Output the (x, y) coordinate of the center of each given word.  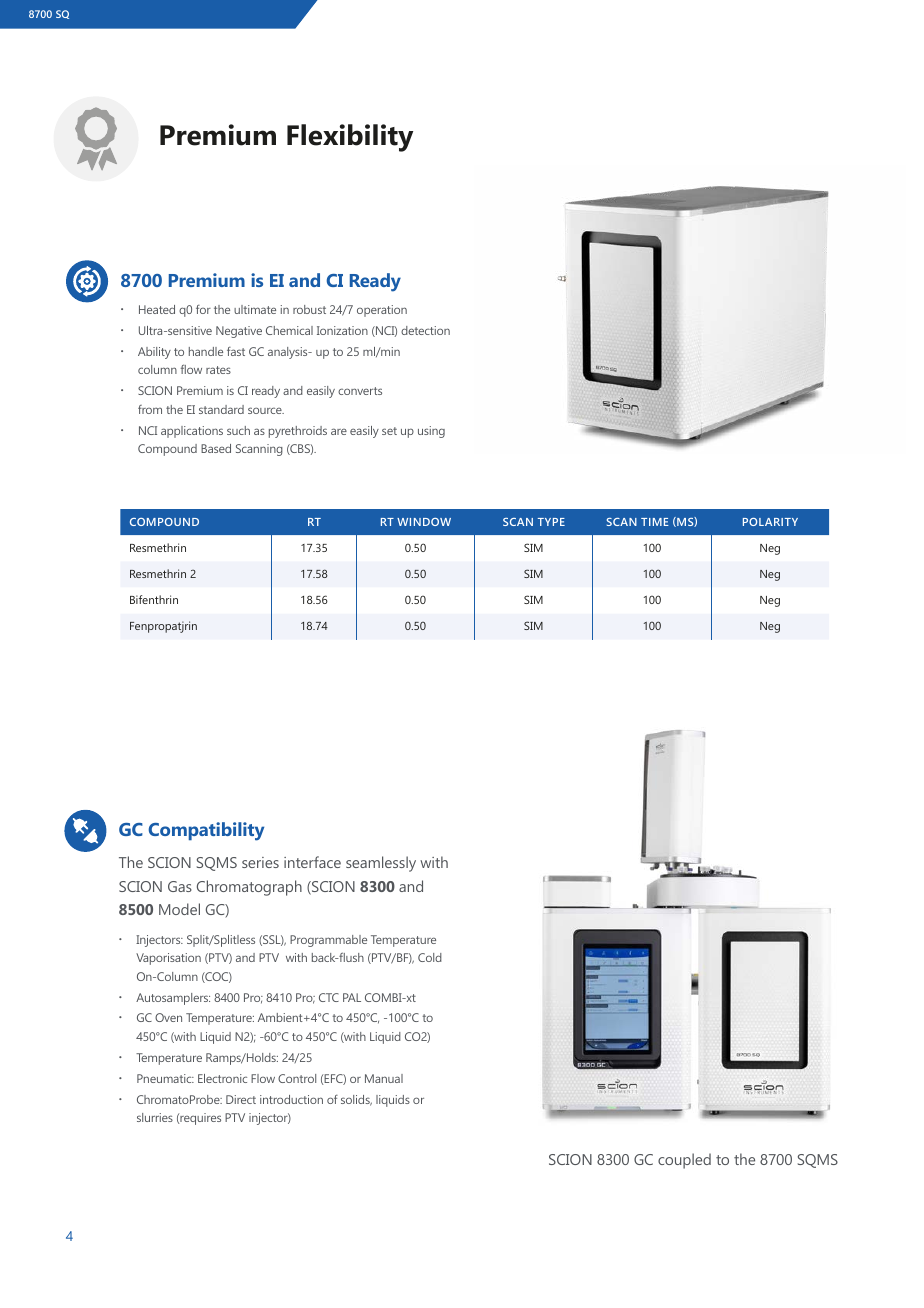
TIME (655, 522)
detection (425, 330)
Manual (384, 1078)
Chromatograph (249, 888)
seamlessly (381, 864)
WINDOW (424, 522)
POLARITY (770, 522)
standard (221, 409)
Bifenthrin (154, 599)
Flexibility (350, 138)
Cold (430, 957)
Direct (241, 1099)
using (431, 432)
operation (382, 311)
